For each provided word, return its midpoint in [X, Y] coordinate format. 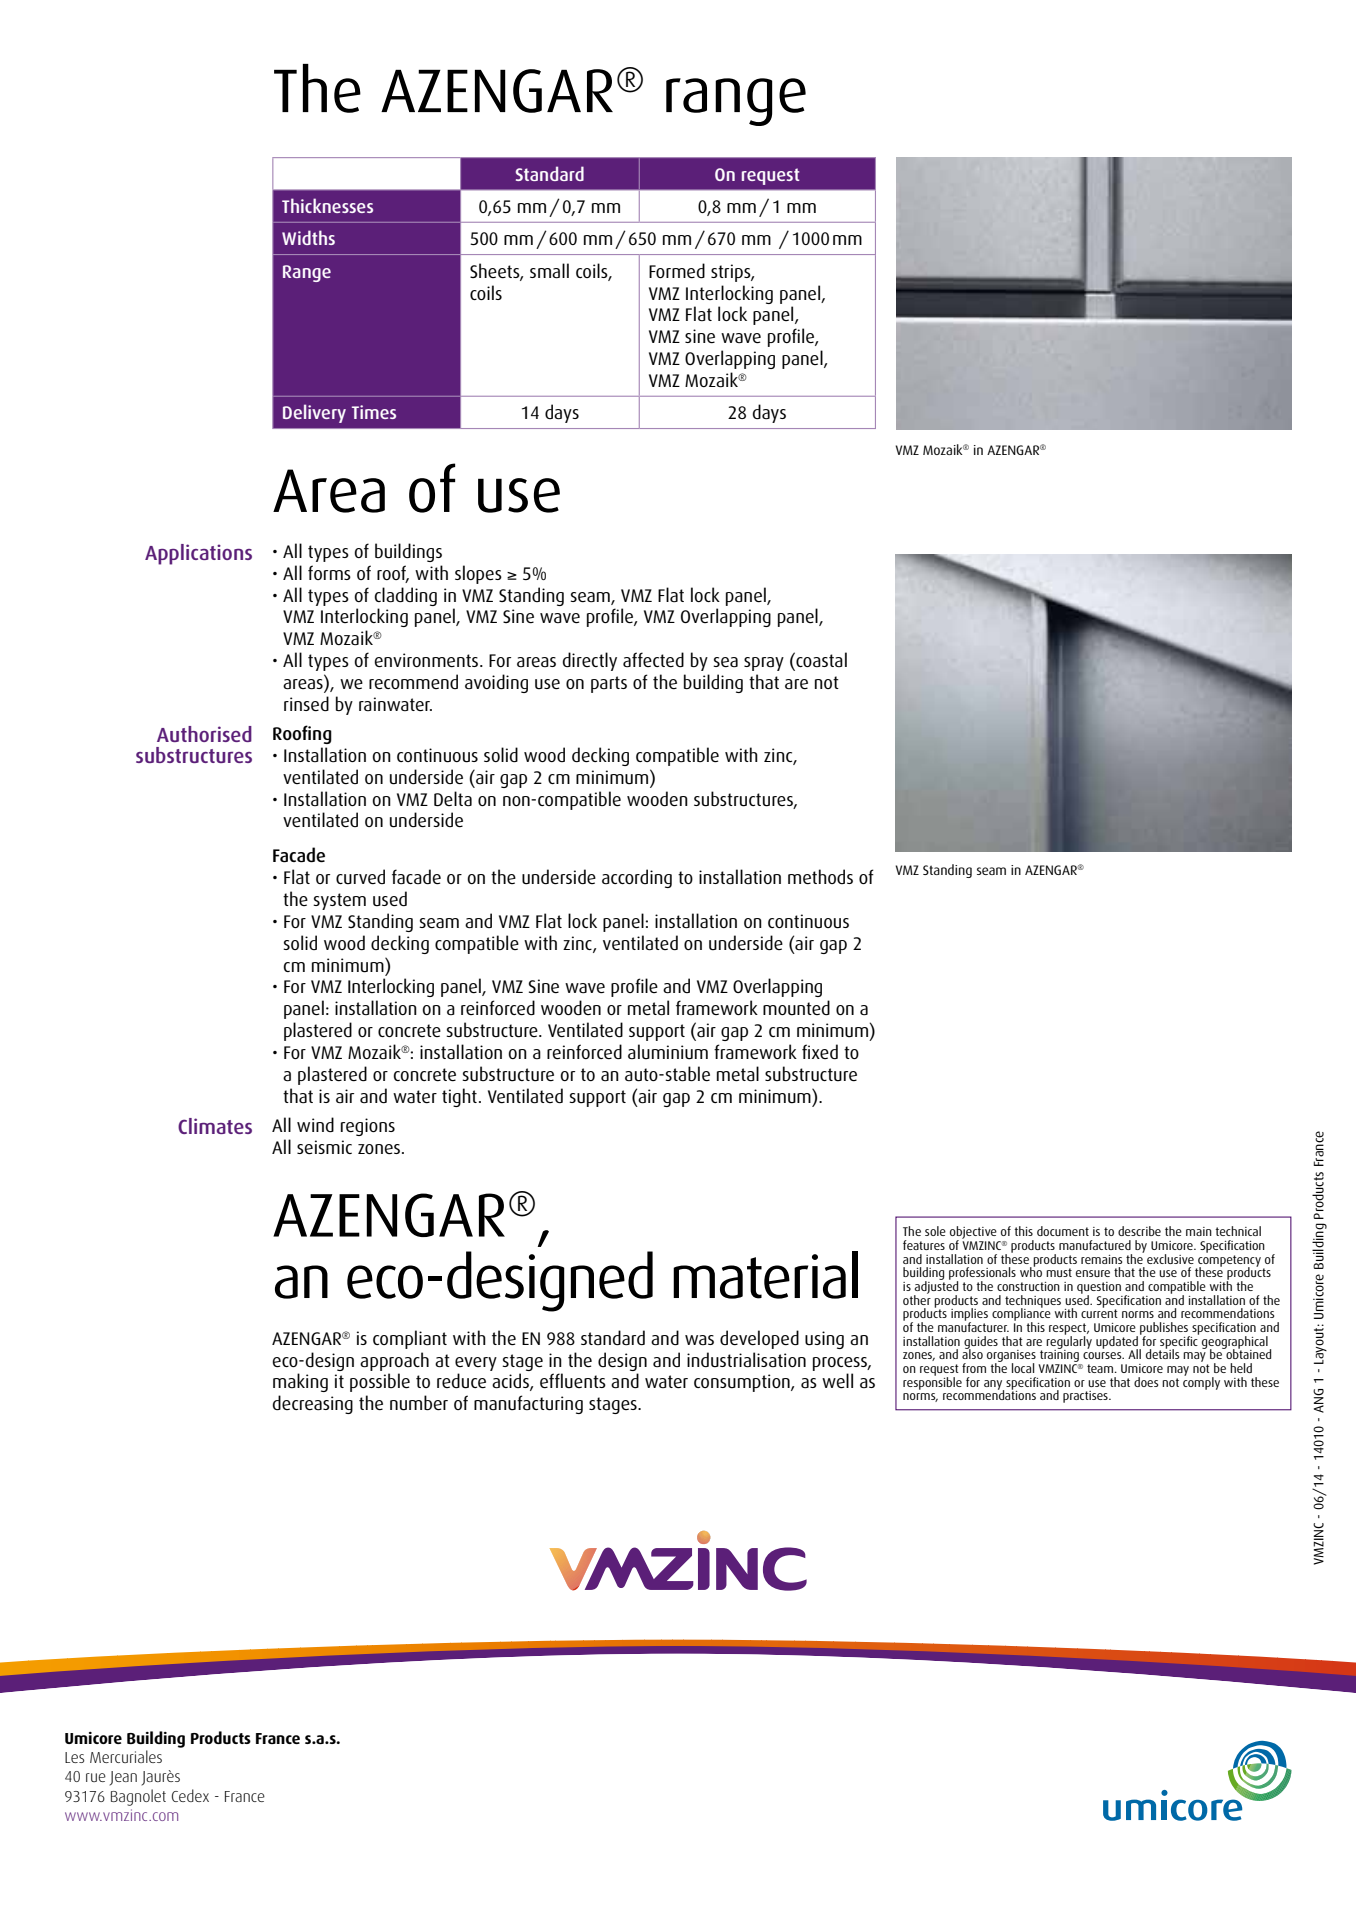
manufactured [1095, 1245]
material [765, 1275]
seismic [324, 1147]
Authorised [204, 734]
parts [609, 684]
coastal [820, 661]
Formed [677, 270]
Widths [308, 237]
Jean [123, 1778]
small [549, 271]
